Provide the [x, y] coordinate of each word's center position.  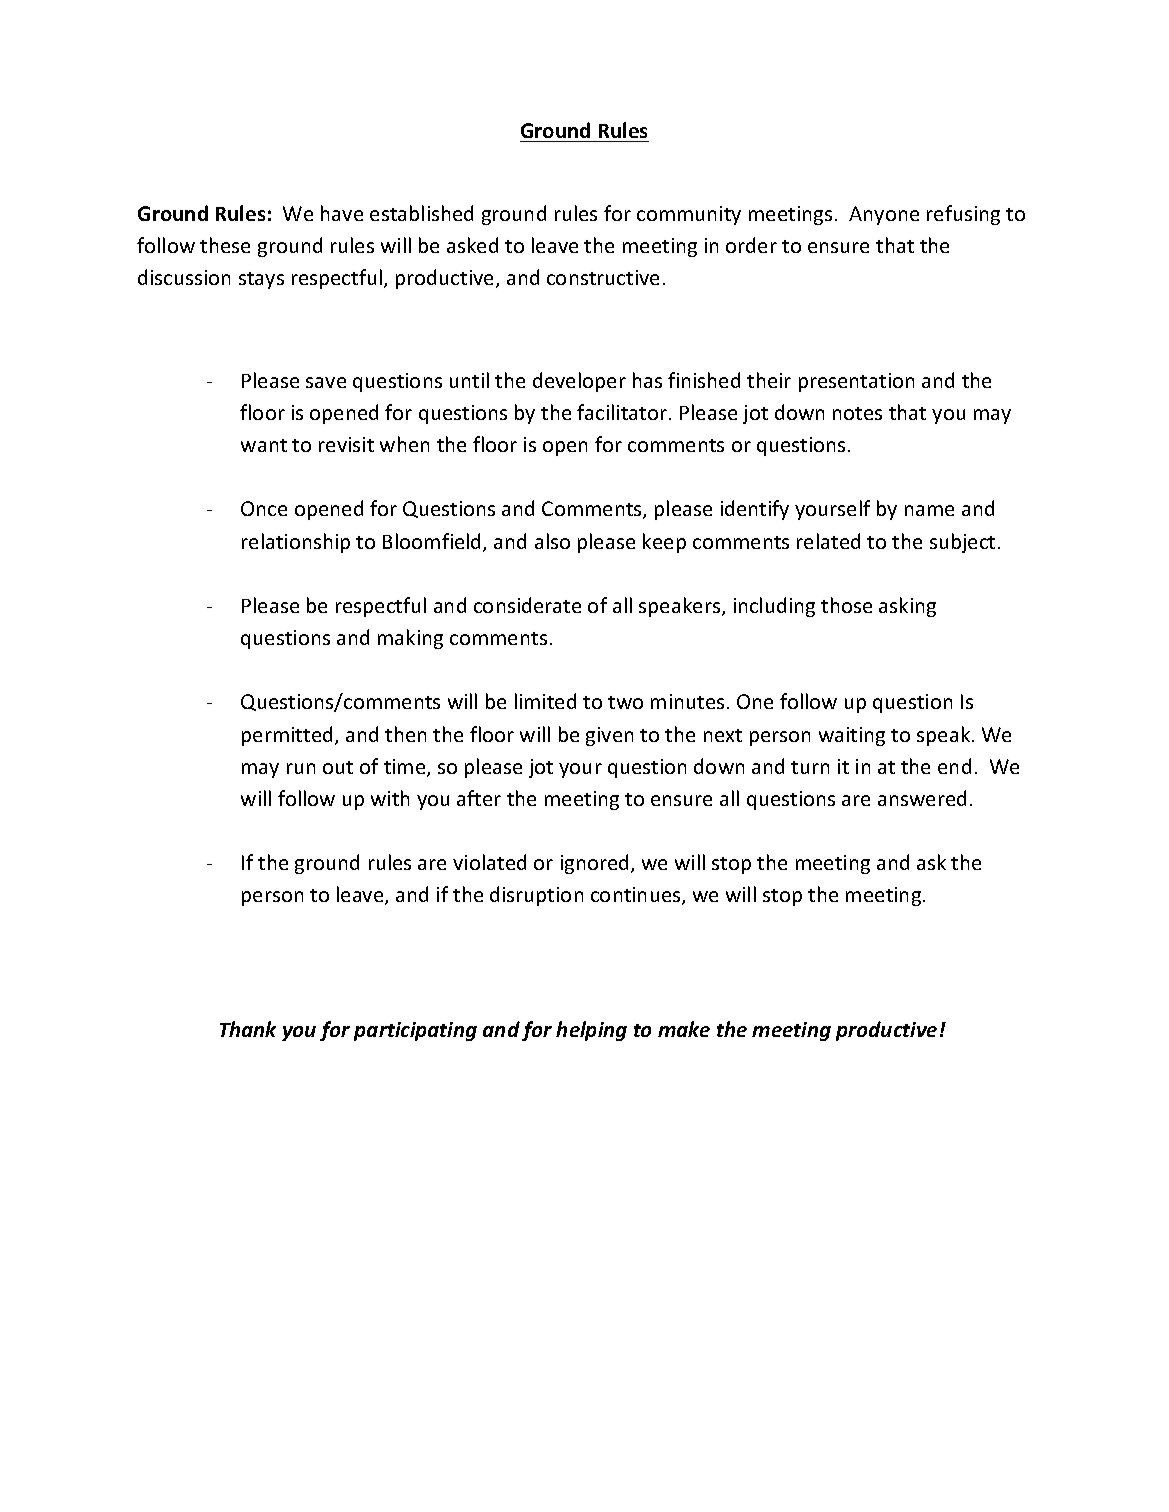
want [264, 445]
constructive [603, 277]
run [301, 768]
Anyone [884, 215]
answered [922, 798]
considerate [527, 605]
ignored [594, 864]
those [846, 605]
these [225, 245]
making [410, 639]
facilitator [622, 412]
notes [857, 413]
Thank [248, 1029]
